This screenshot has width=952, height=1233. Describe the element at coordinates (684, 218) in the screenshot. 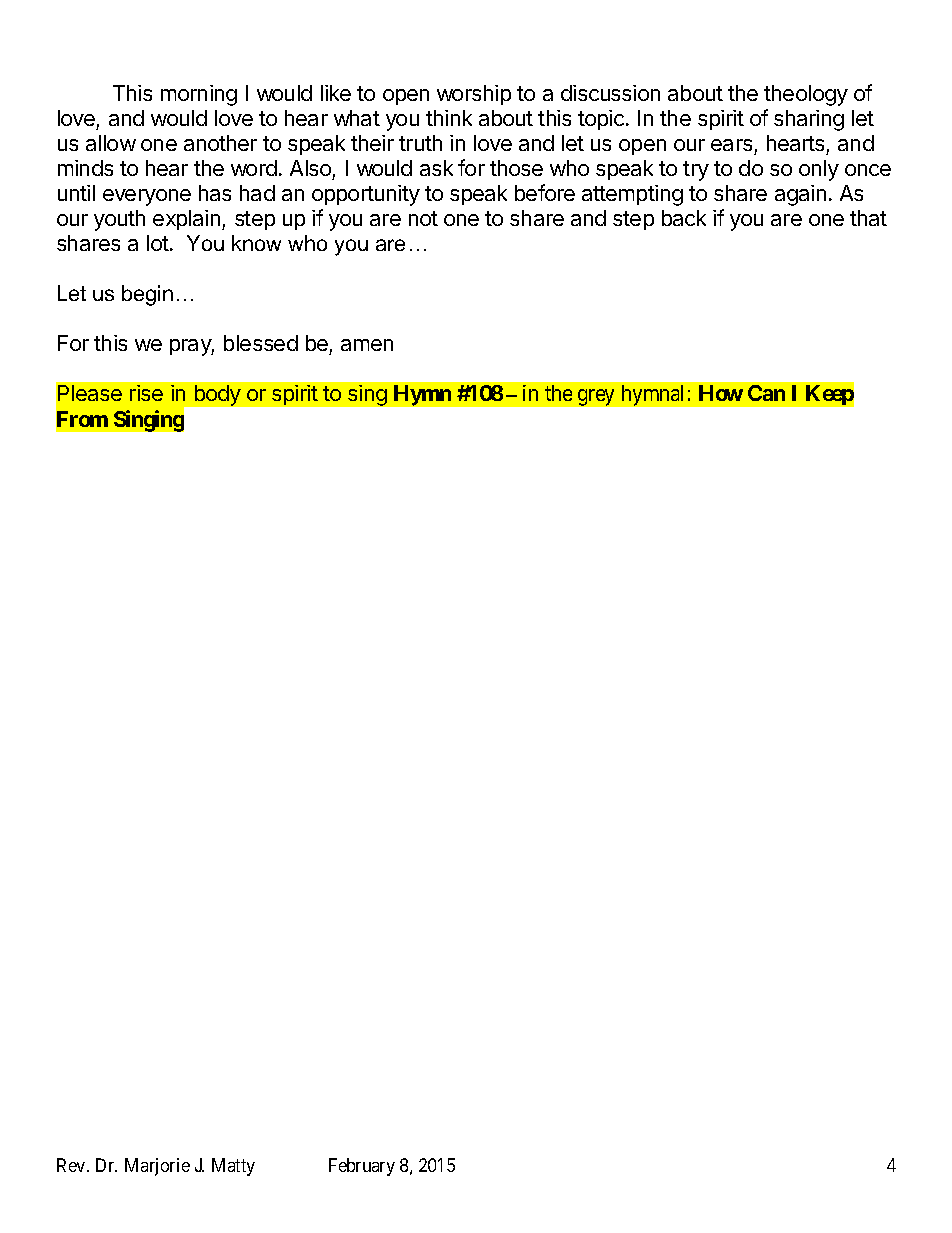

I see `back` at that location.
